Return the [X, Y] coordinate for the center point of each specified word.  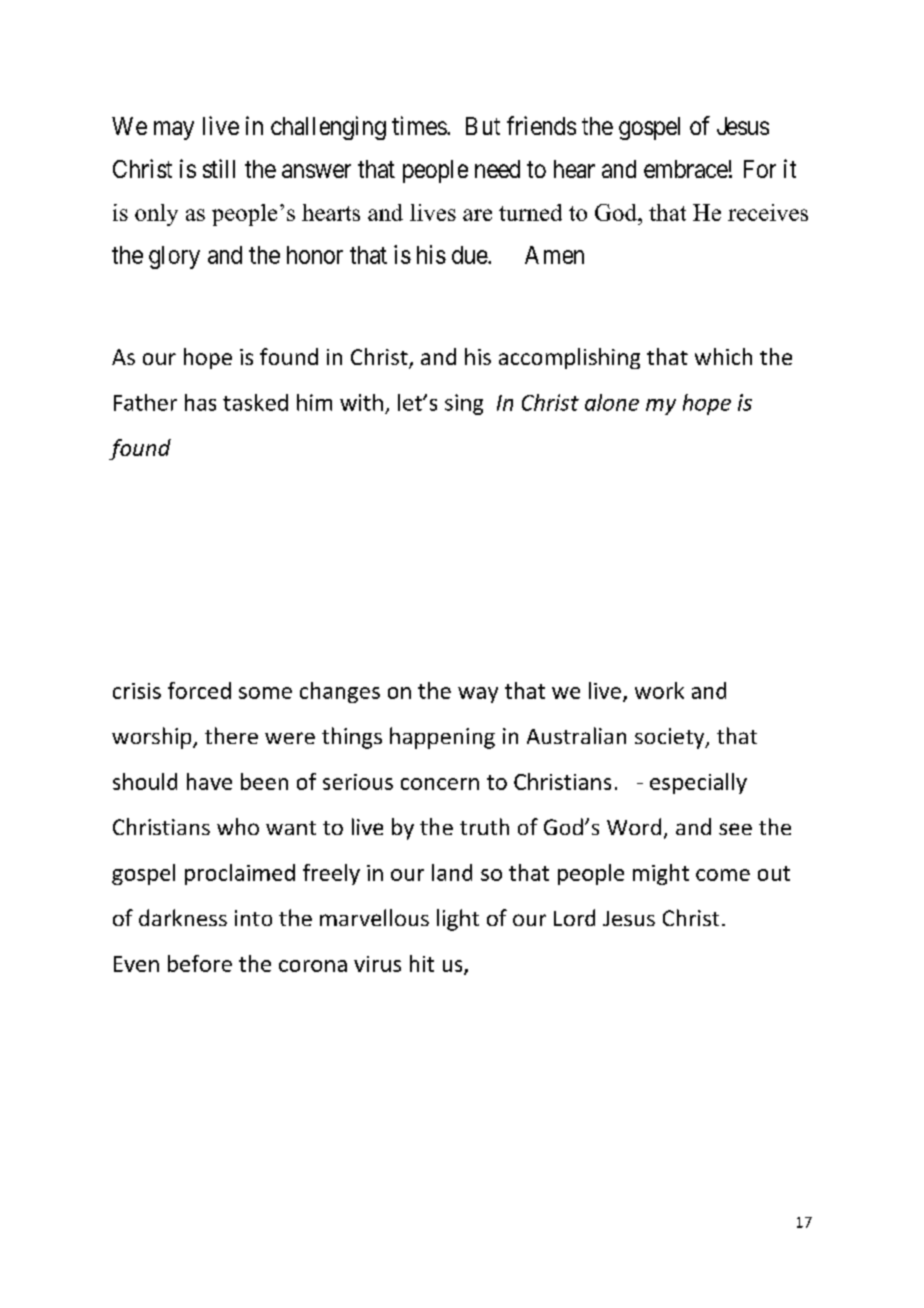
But [483, 126]
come [723, 875]
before [200, 963]
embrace [686, 169]
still [219, 168]
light [458, 920]
